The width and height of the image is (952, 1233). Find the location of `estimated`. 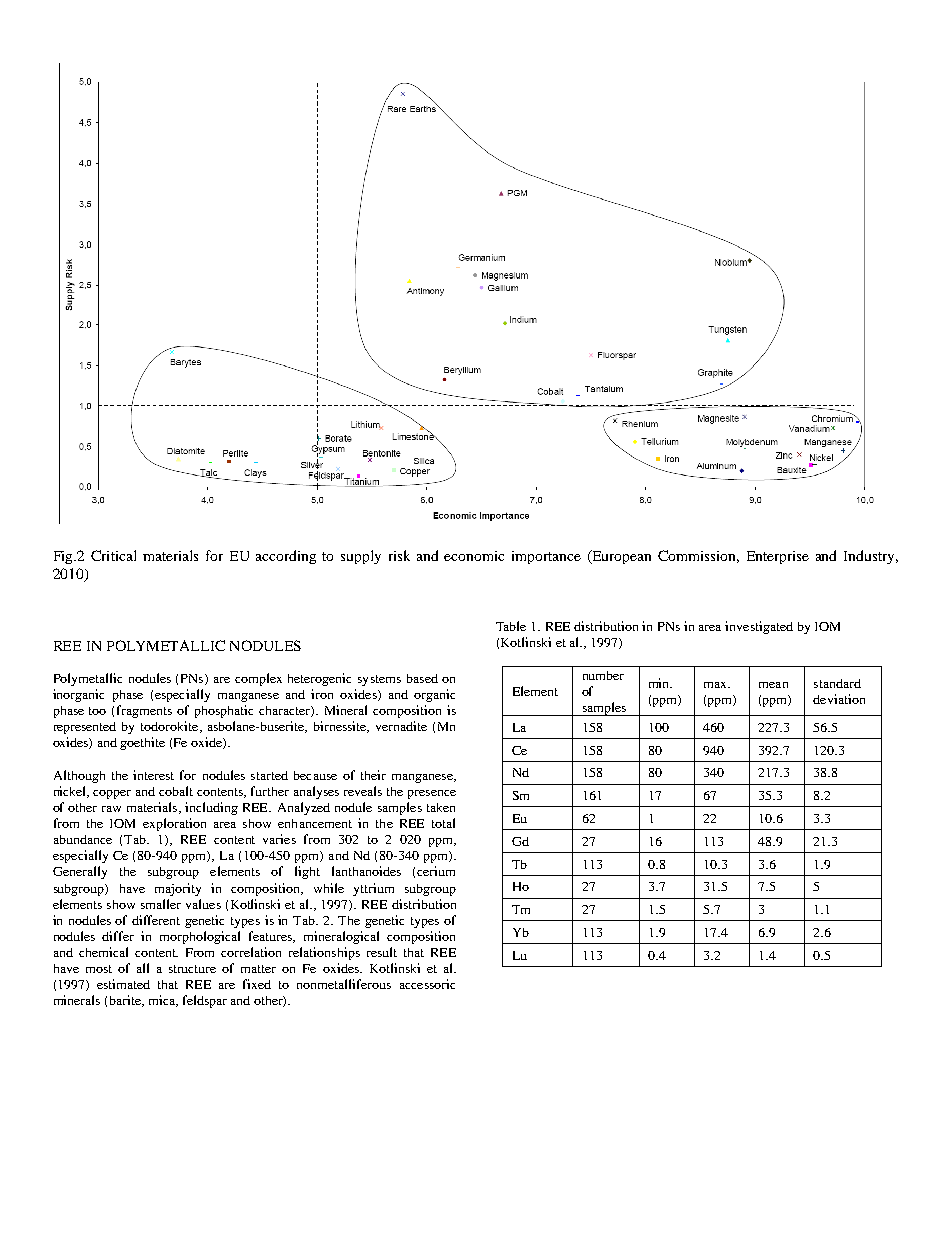

estimated is located at coordinates (123, 984).
